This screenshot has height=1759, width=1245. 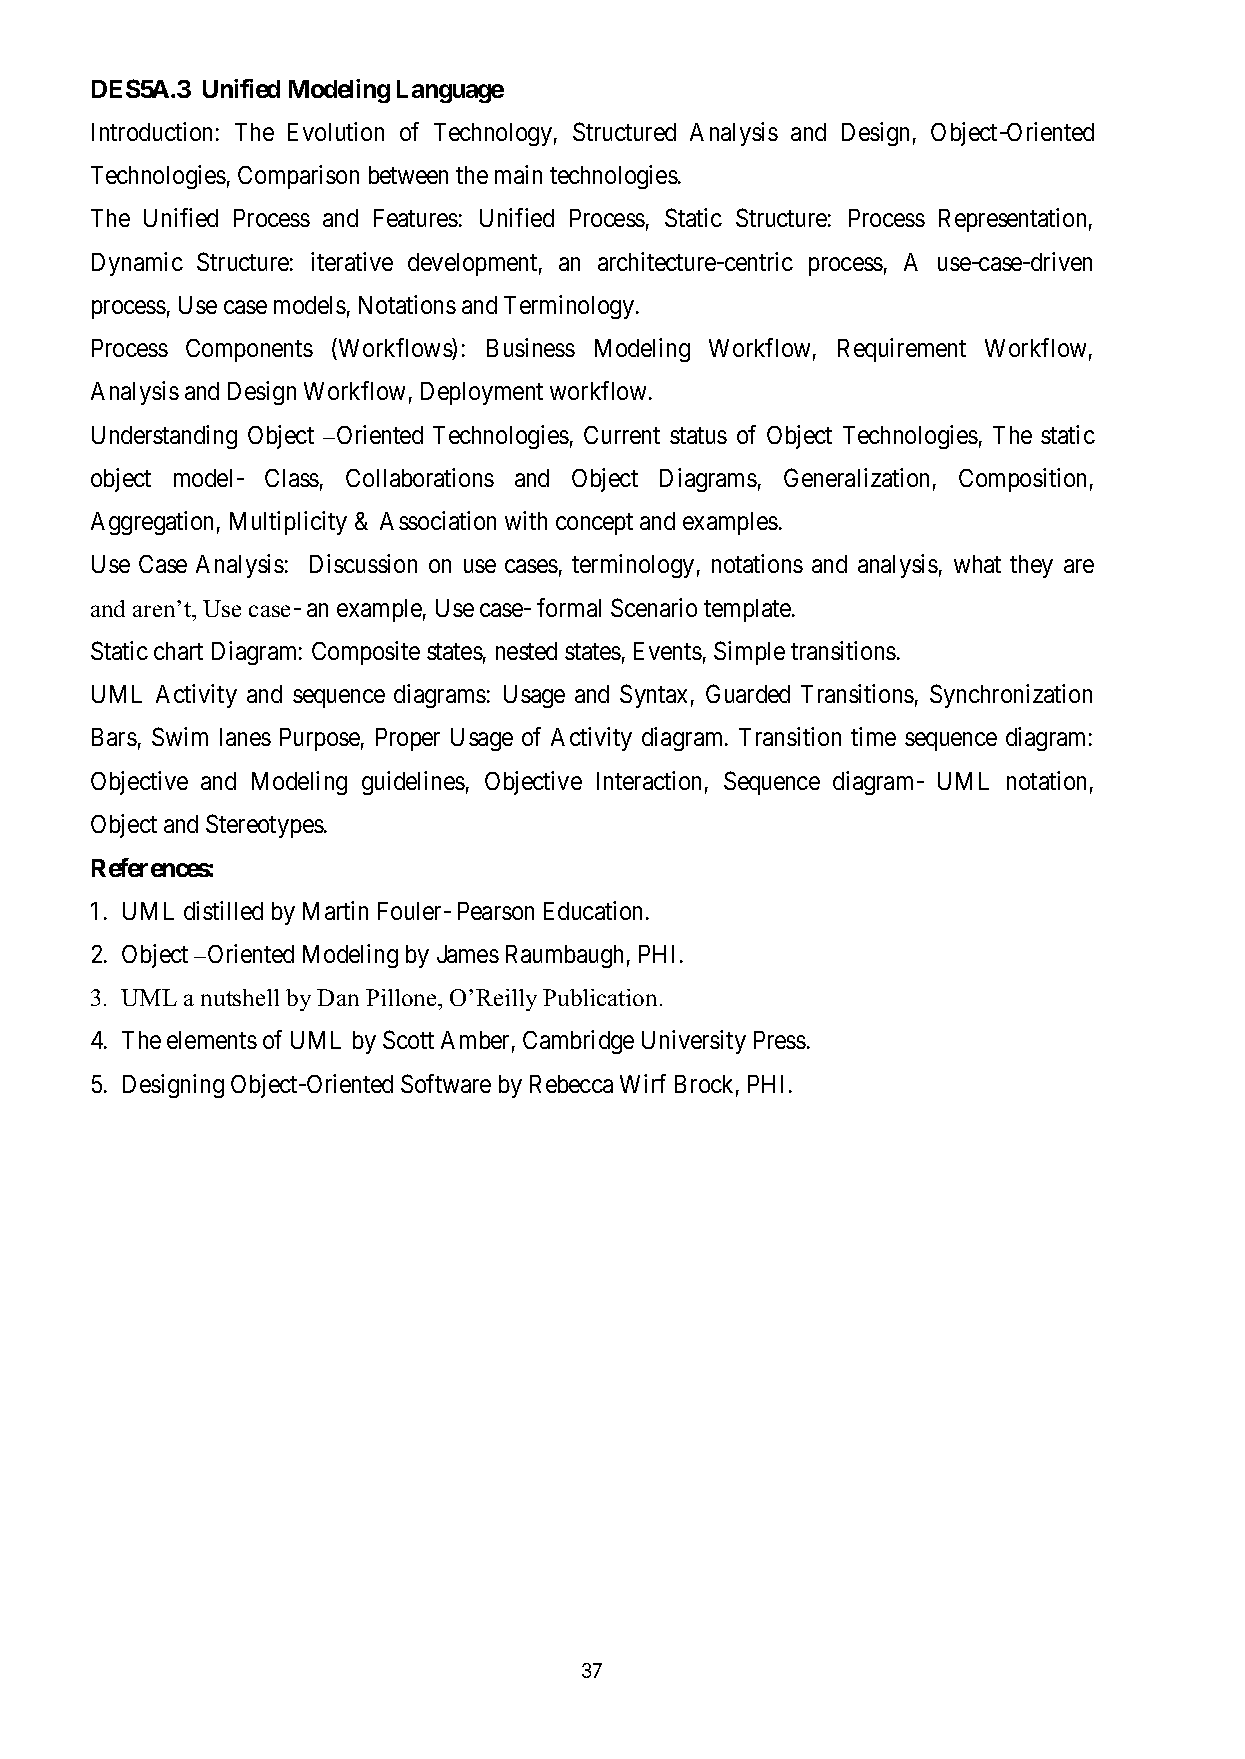 What do you see at coordinates (298, 177) in the screenshot?
I see `Comparison` at bounding box center [298, 177].
